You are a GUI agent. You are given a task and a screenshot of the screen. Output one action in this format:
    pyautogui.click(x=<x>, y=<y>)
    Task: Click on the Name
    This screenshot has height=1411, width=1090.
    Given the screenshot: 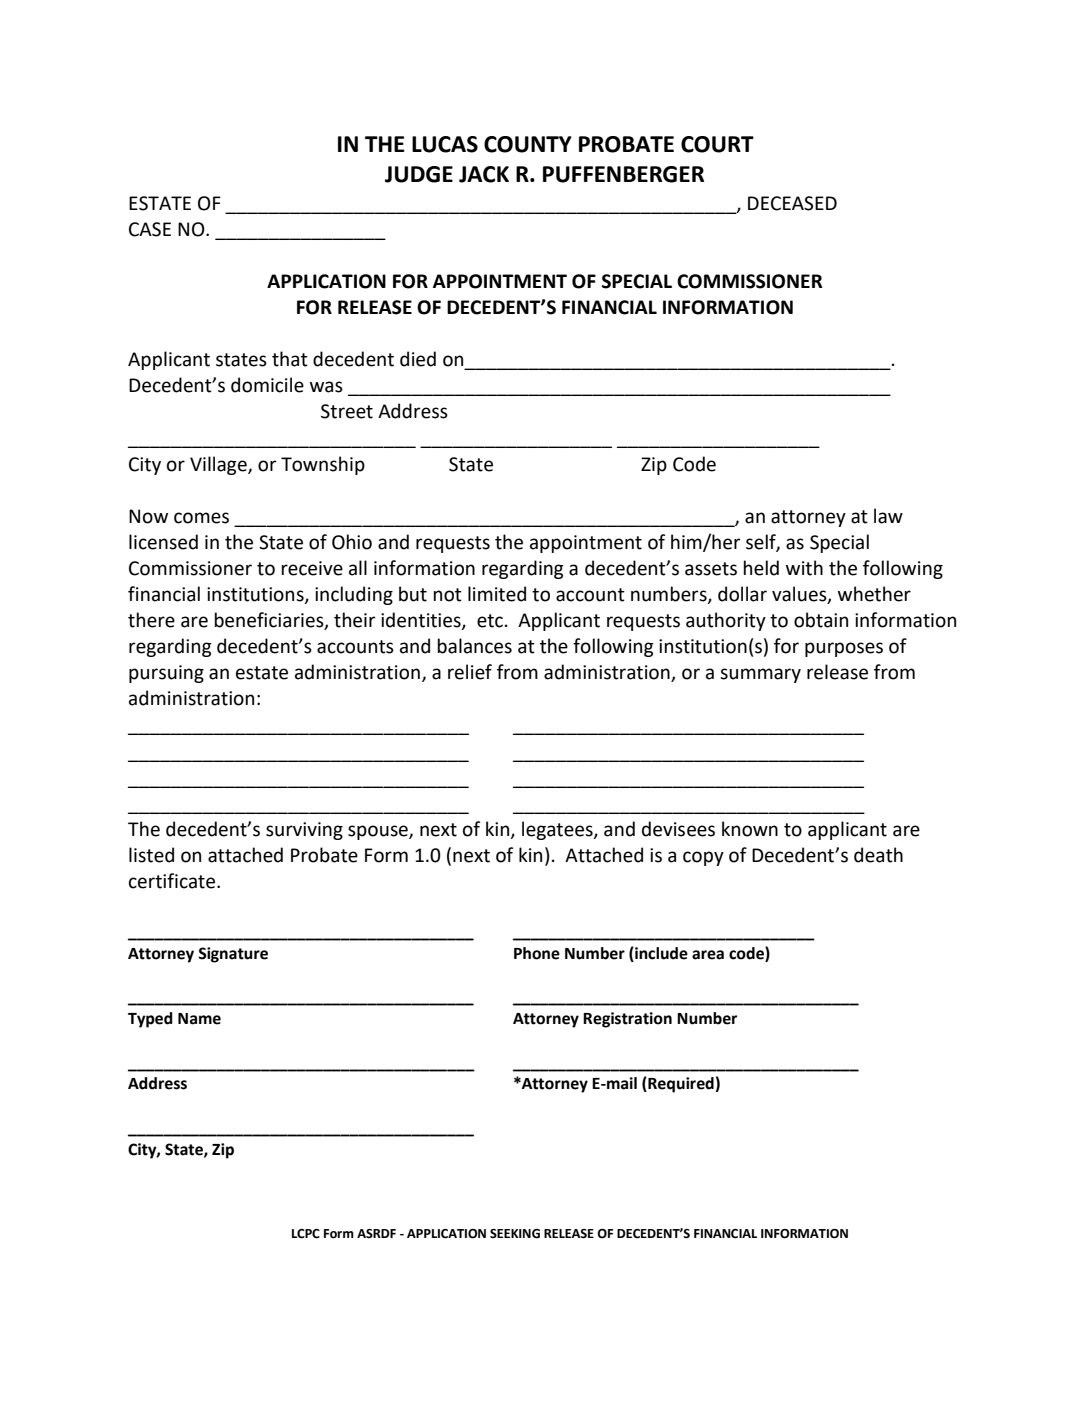 What is the action you would take?
    pyautogui.click(x=199, y=1019)
